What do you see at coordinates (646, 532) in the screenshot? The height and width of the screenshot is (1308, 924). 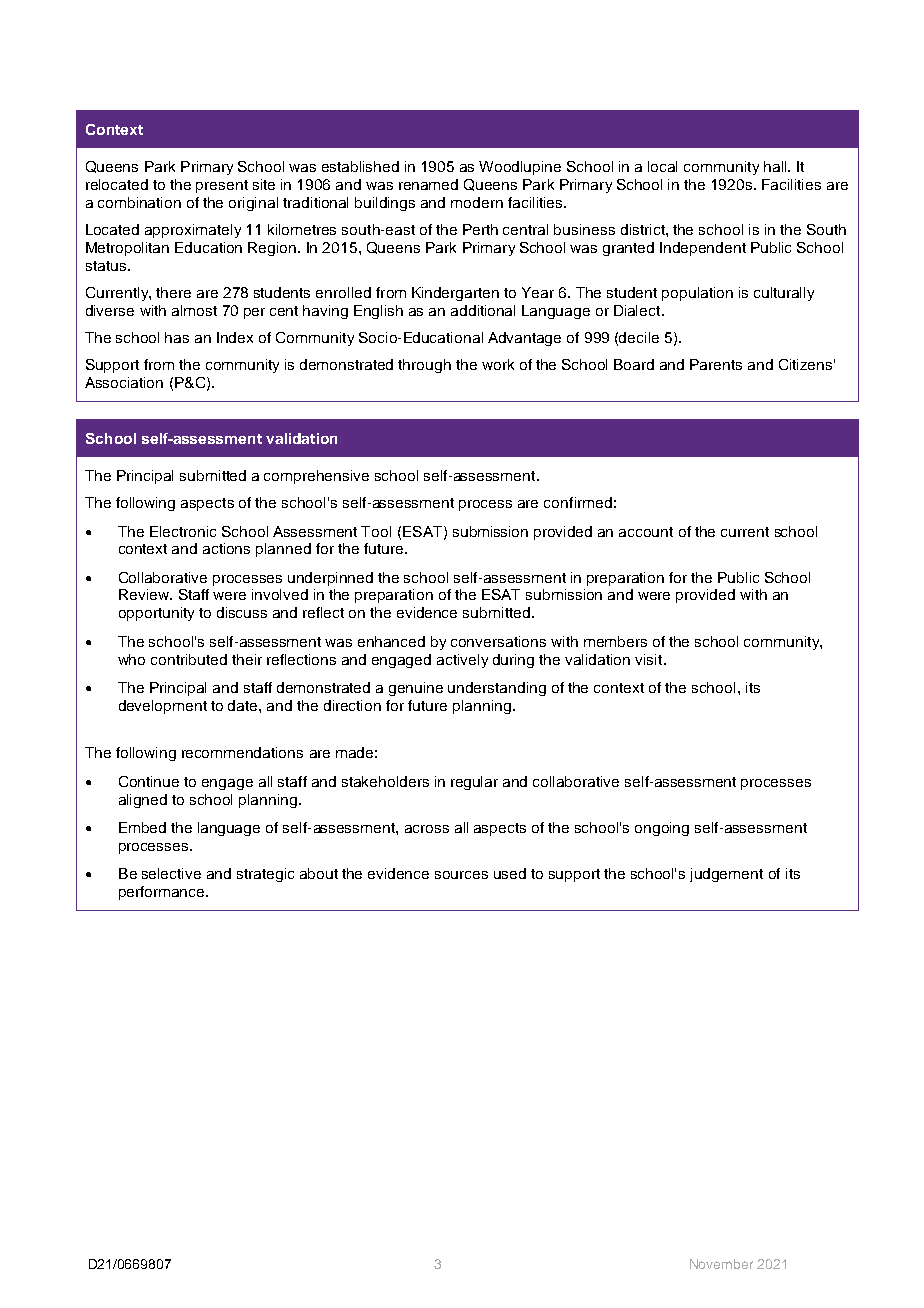 I see `account` at bounding box center [646, 532].
